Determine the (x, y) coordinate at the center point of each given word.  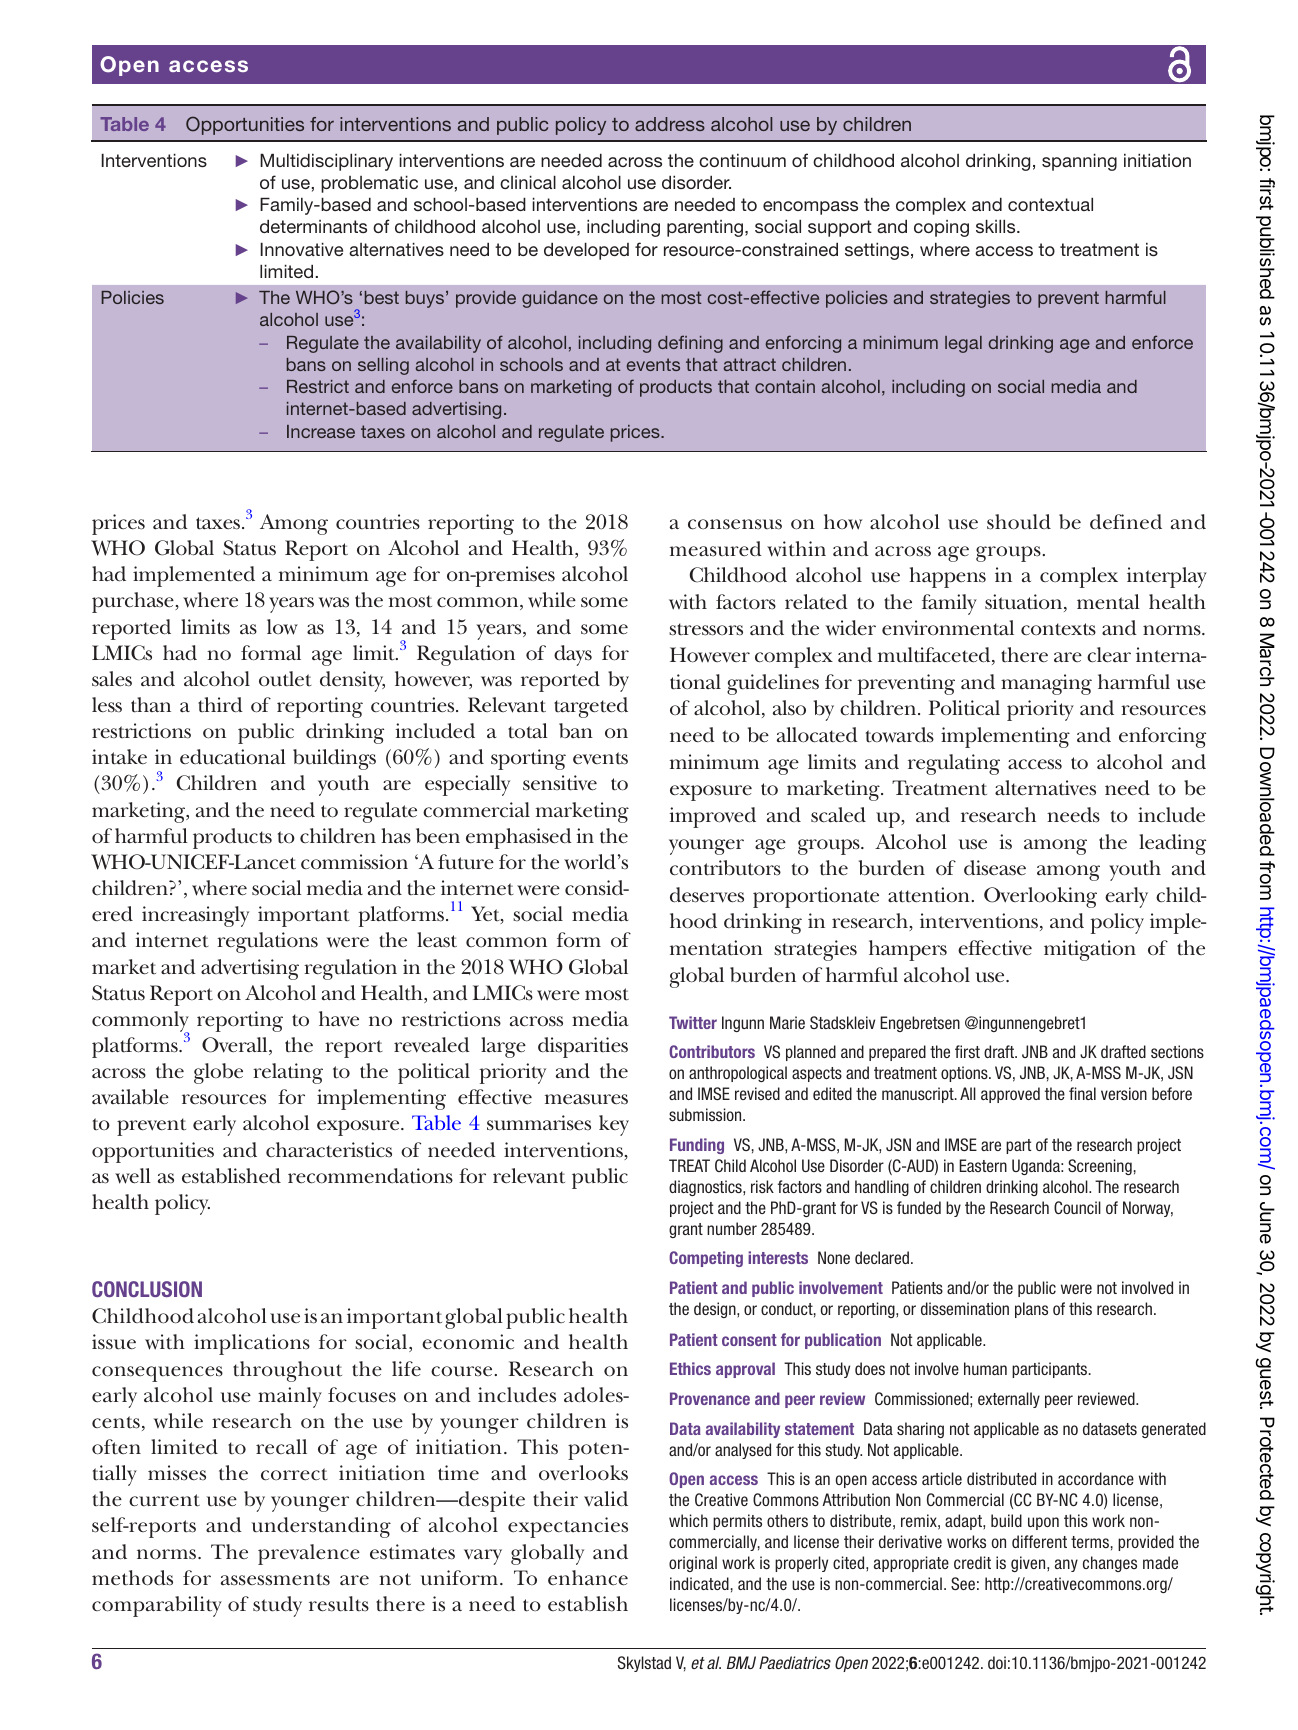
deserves (707, 895)
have (339, 1019)
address (670, 124)
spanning (1079, 162)
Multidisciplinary (326, 162)
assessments (275, 1579)
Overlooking (1040, 897)
